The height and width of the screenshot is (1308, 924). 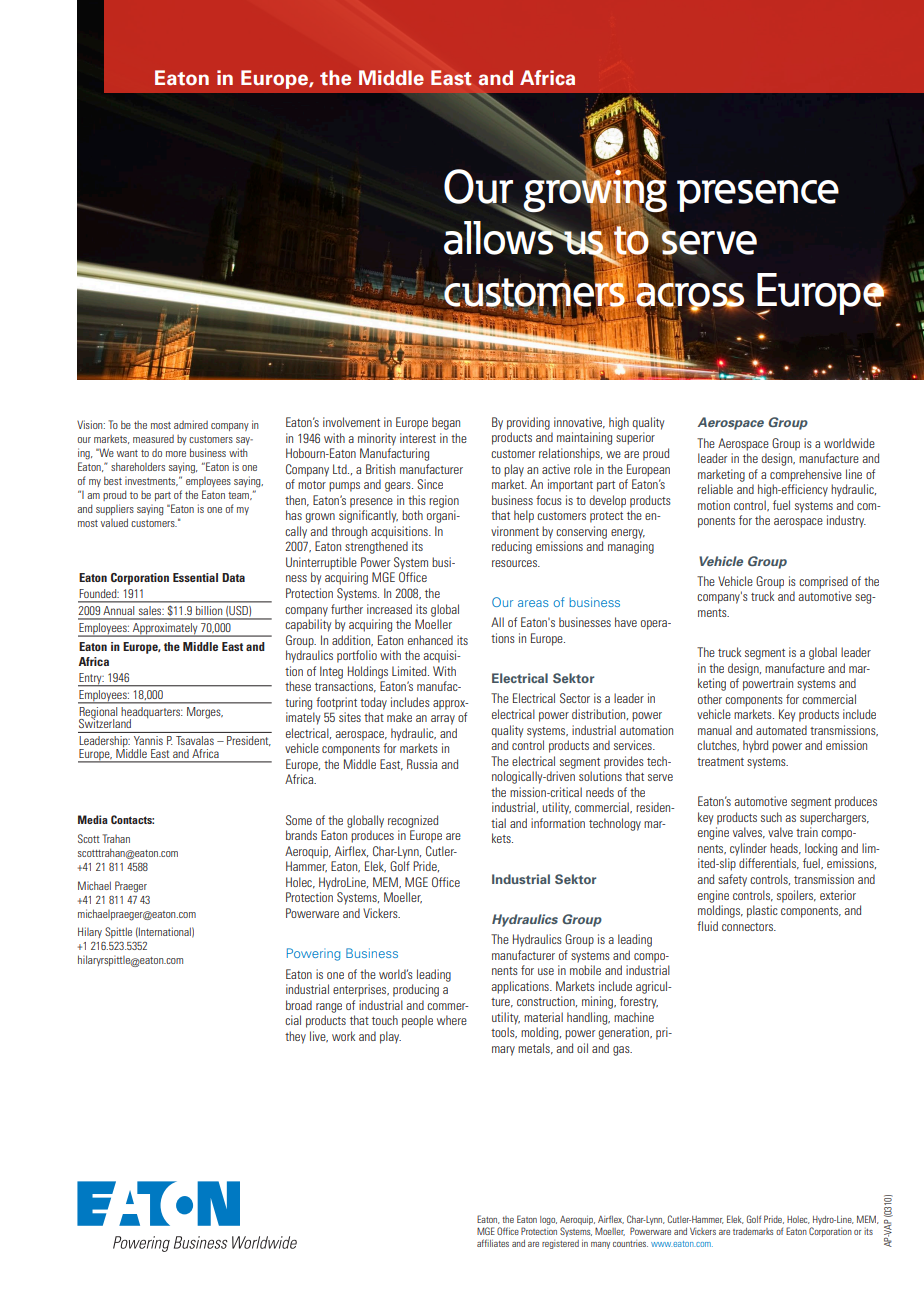 What do you see at coordinates (635, 438) in the screenshot?
I see `superior` at bounding box center [635, 438].
